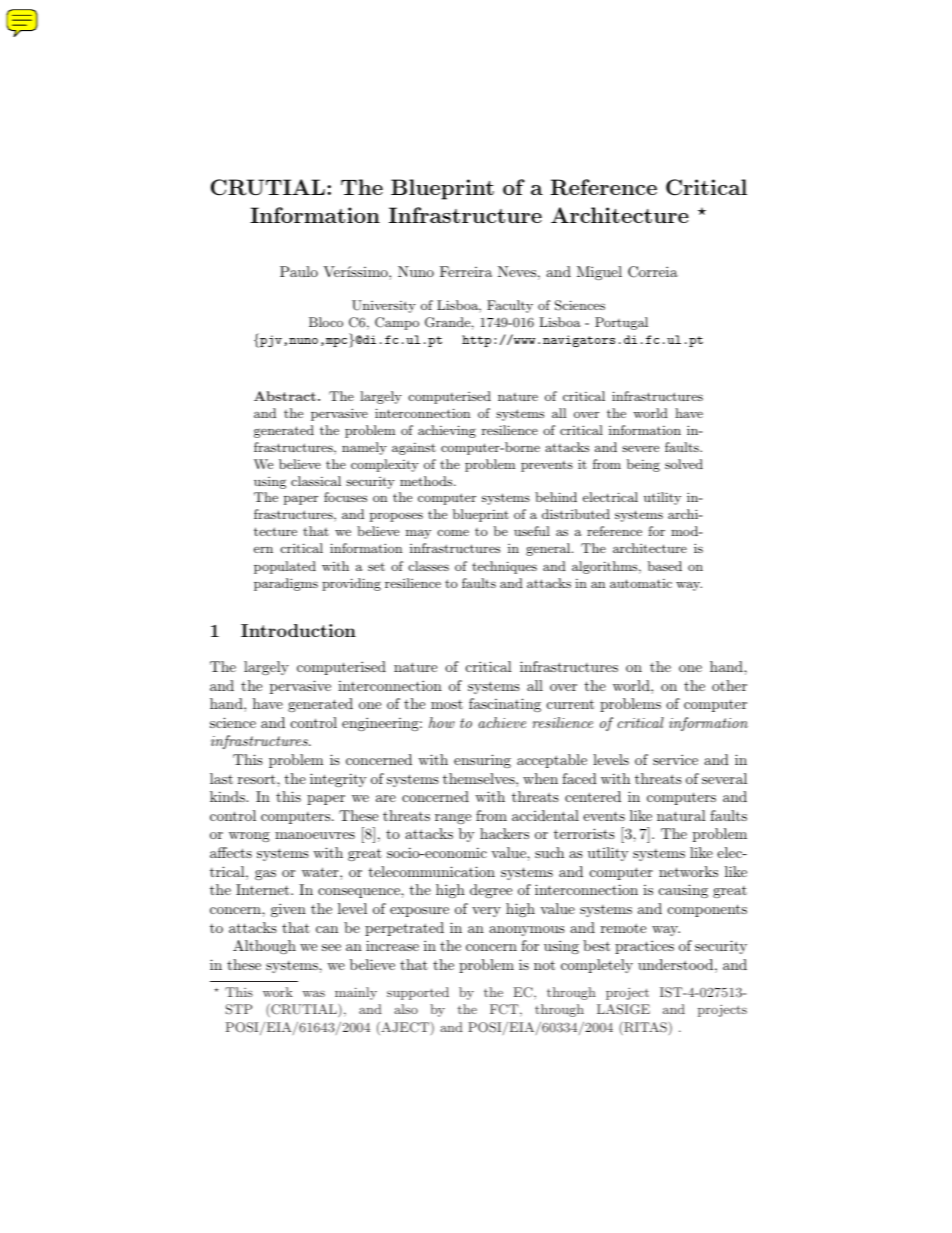 This screenshot has height=1233, width=952. What do you see at coordinates (427, 481) in the screenshot?
I see `methods` at bounding box center [427, 481].
